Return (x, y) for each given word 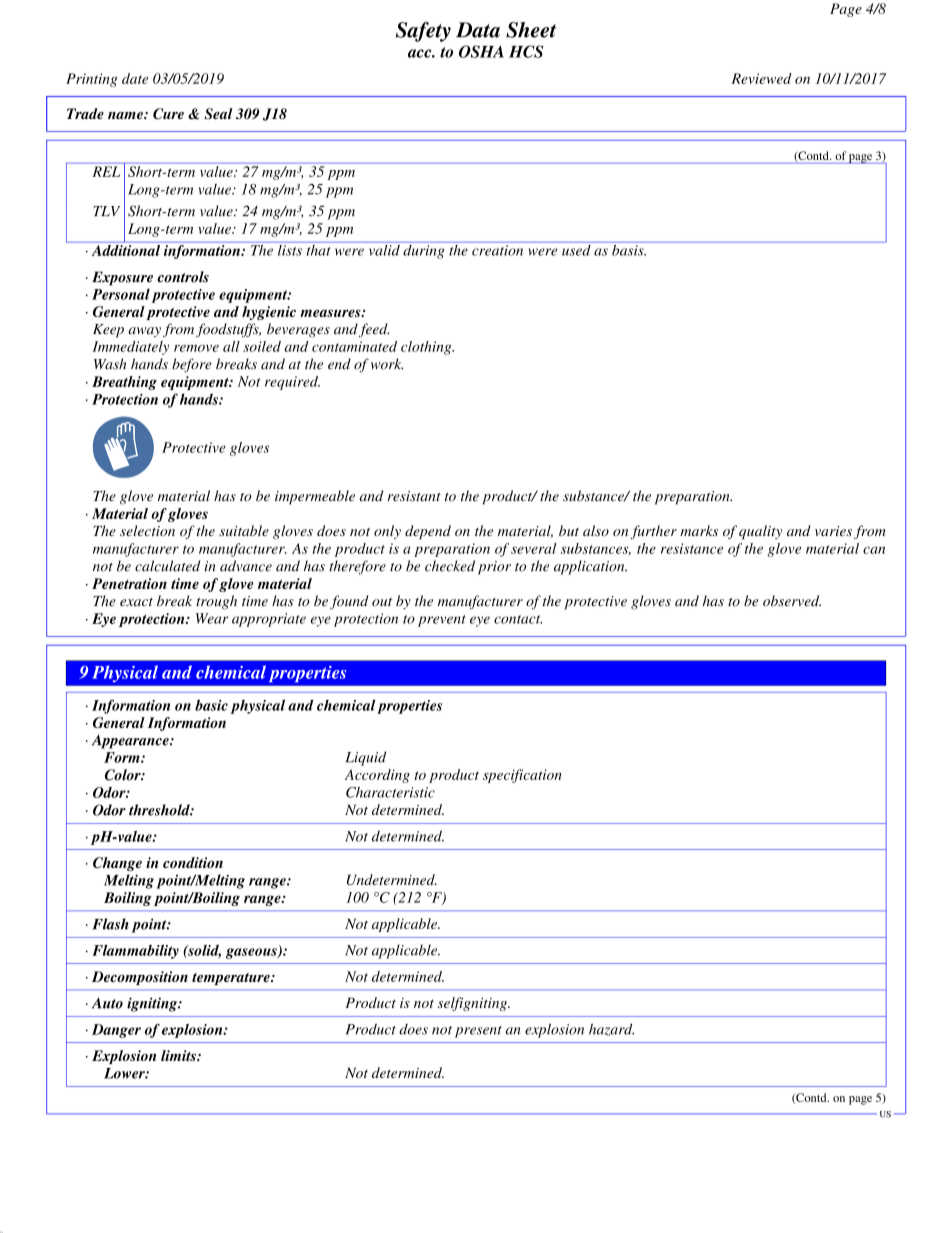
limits (179, 1055)
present (478, 1032)
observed (792, 601)
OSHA (481, 51)
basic (211, 705)
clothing (427, 348)
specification (522, 776)
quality (760, 532)
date (135, 78)
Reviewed (761, 78)
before (192, 365)
